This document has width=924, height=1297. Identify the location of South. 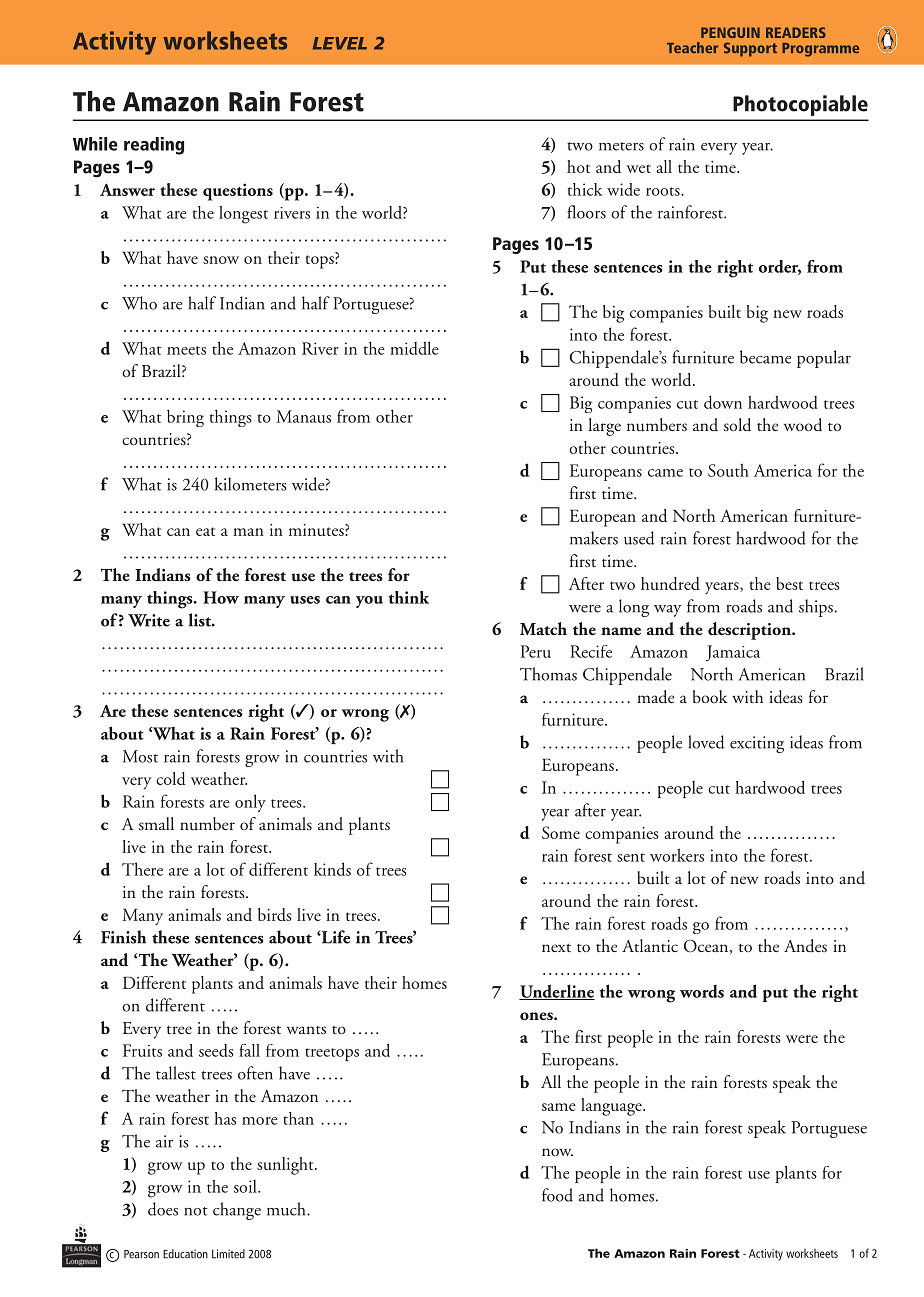
(728, 470).
